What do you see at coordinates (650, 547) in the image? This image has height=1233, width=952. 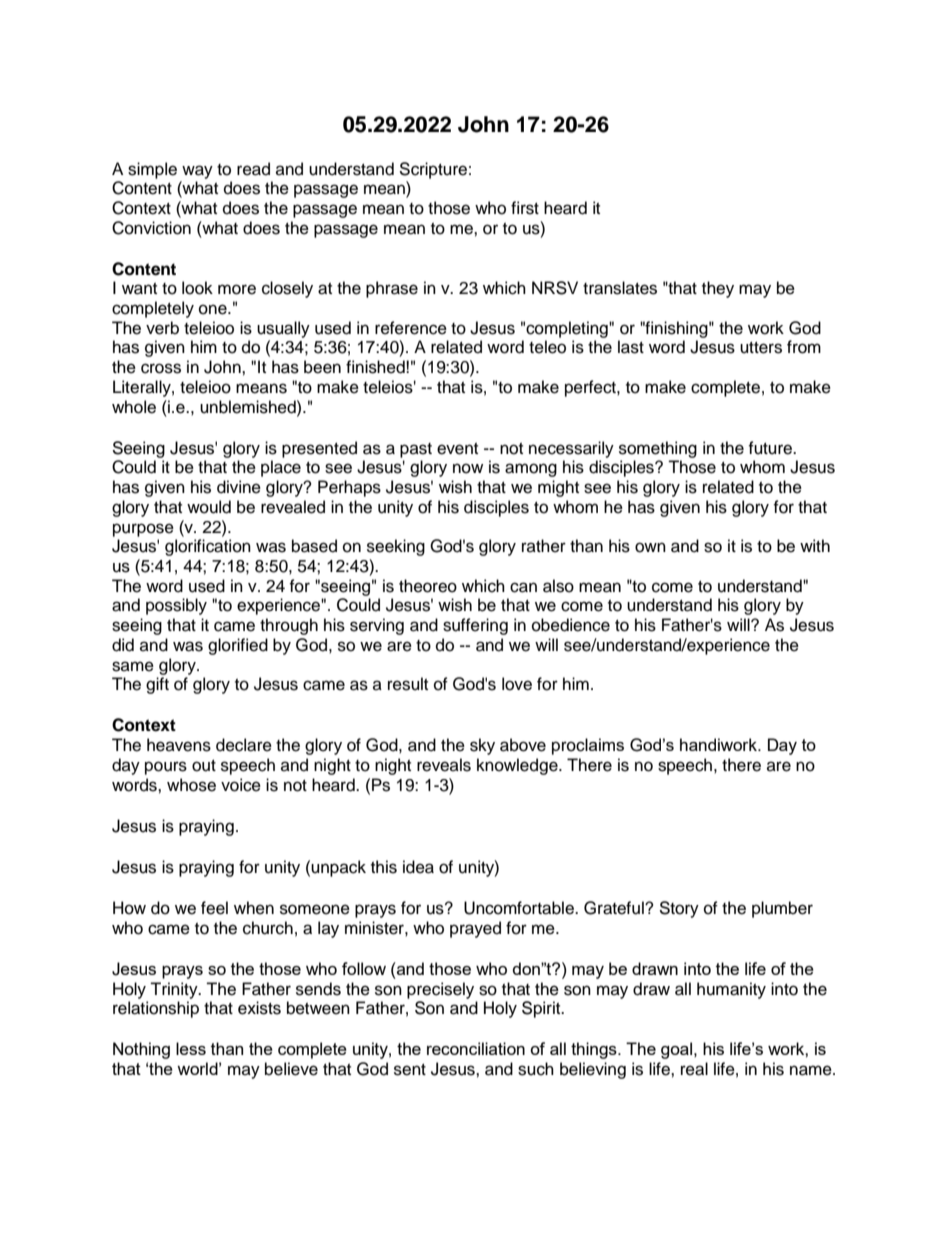 I see `own` at bounding box center [650, 547].
